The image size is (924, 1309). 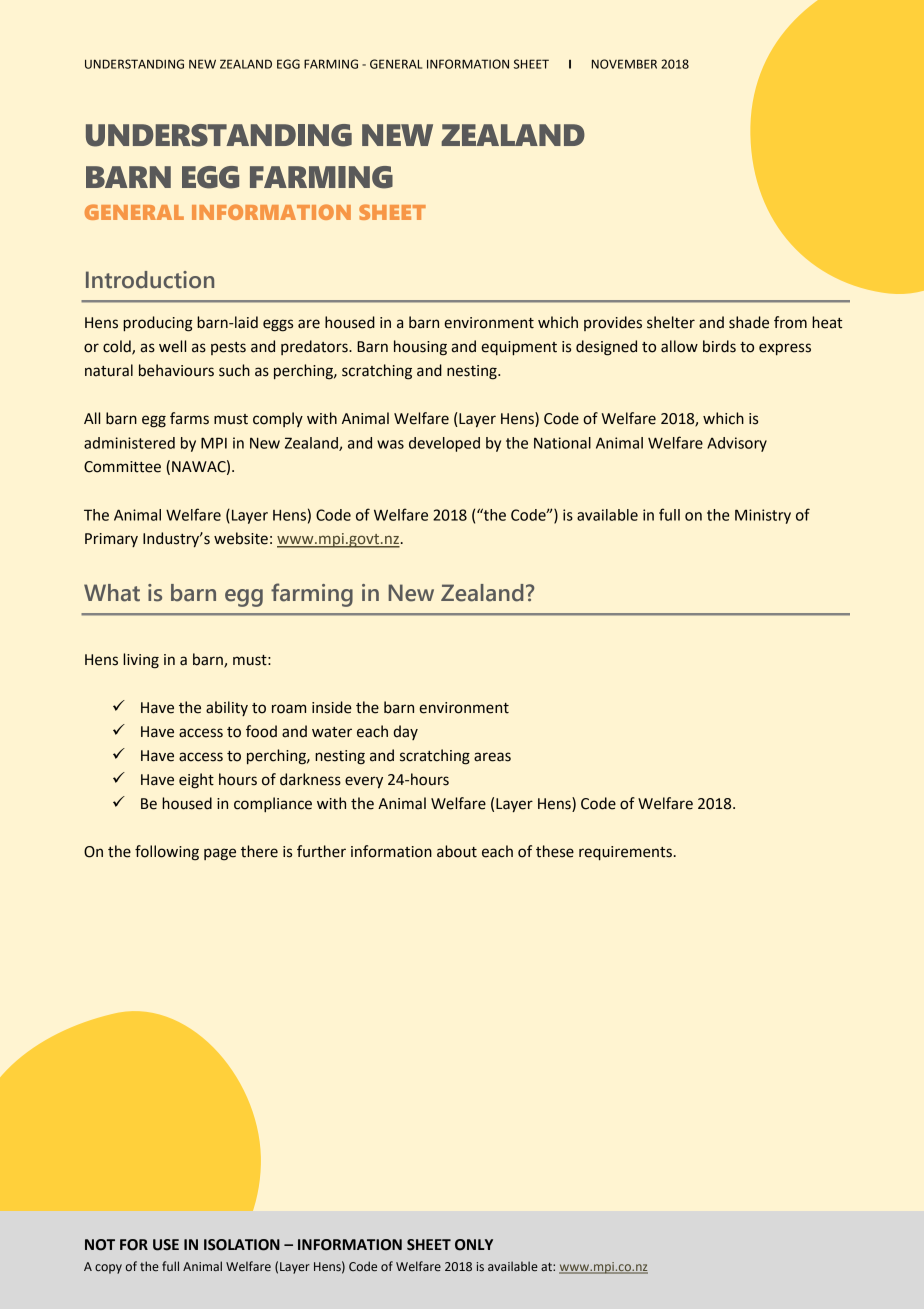 What do you see at coordinates (150, 280) in the screenshot?
I see `Introduction` at bounding box center [150, 280].
